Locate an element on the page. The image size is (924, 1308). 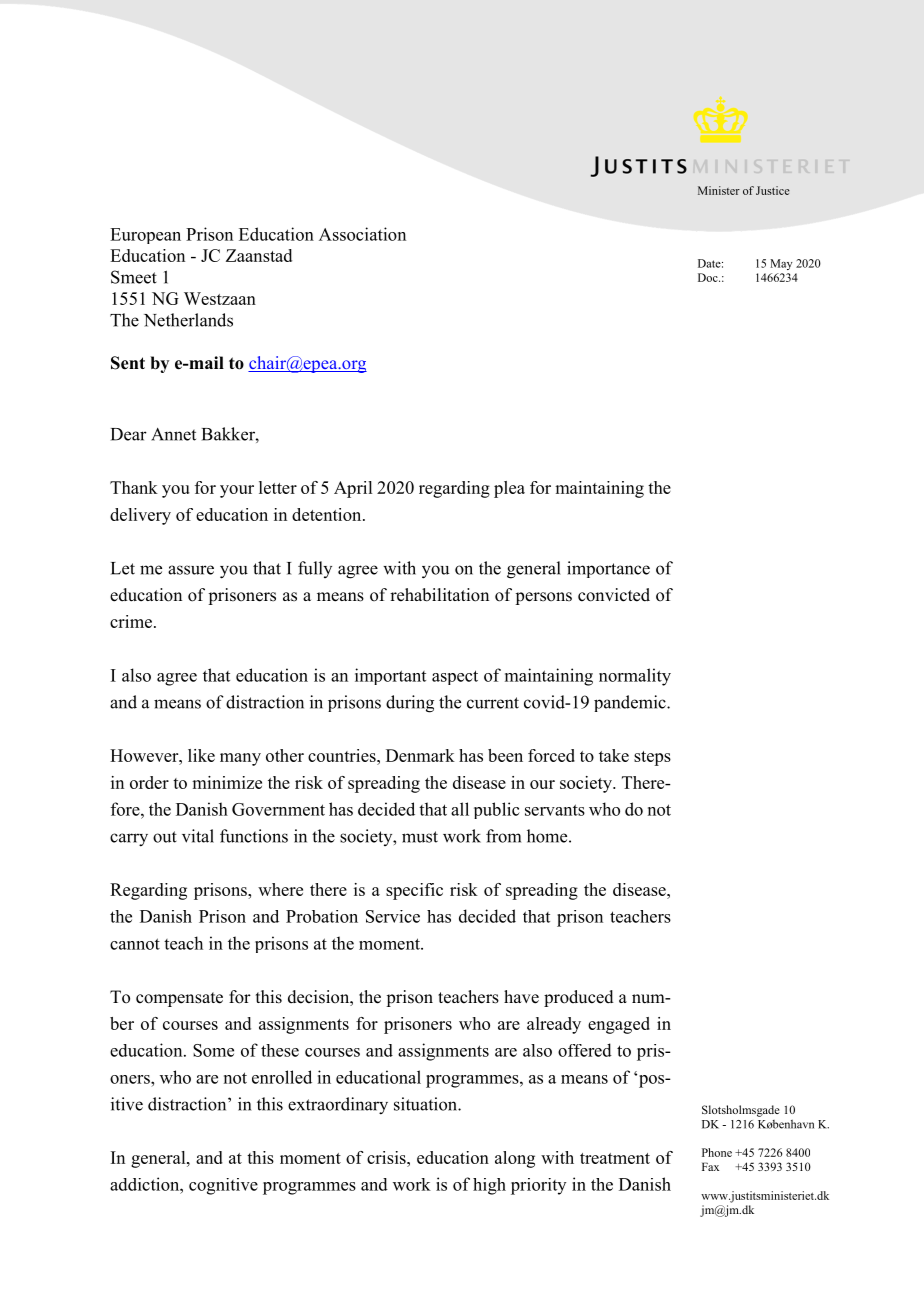
Phone is located at coordinates (717, 1152).
